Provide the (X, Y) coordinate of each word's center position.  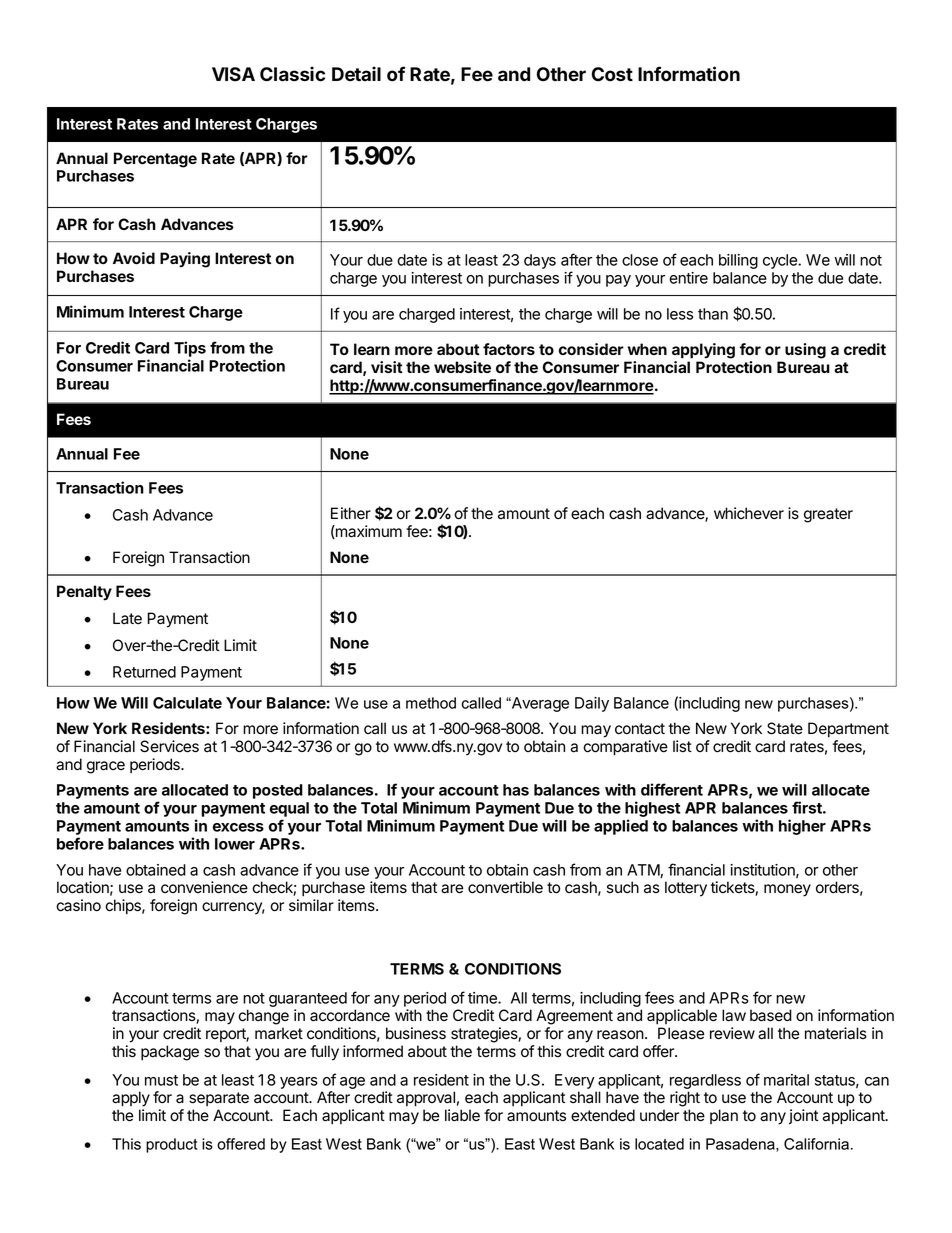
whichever (749, 513)
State (785, 728)
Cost (612, 74)
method (431, 703)
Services (169, 746)
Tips (190, 349)
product (171, 1145)
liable (462, 1115)
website (462, 367)
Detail (356, 74)
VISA (233, 74)
